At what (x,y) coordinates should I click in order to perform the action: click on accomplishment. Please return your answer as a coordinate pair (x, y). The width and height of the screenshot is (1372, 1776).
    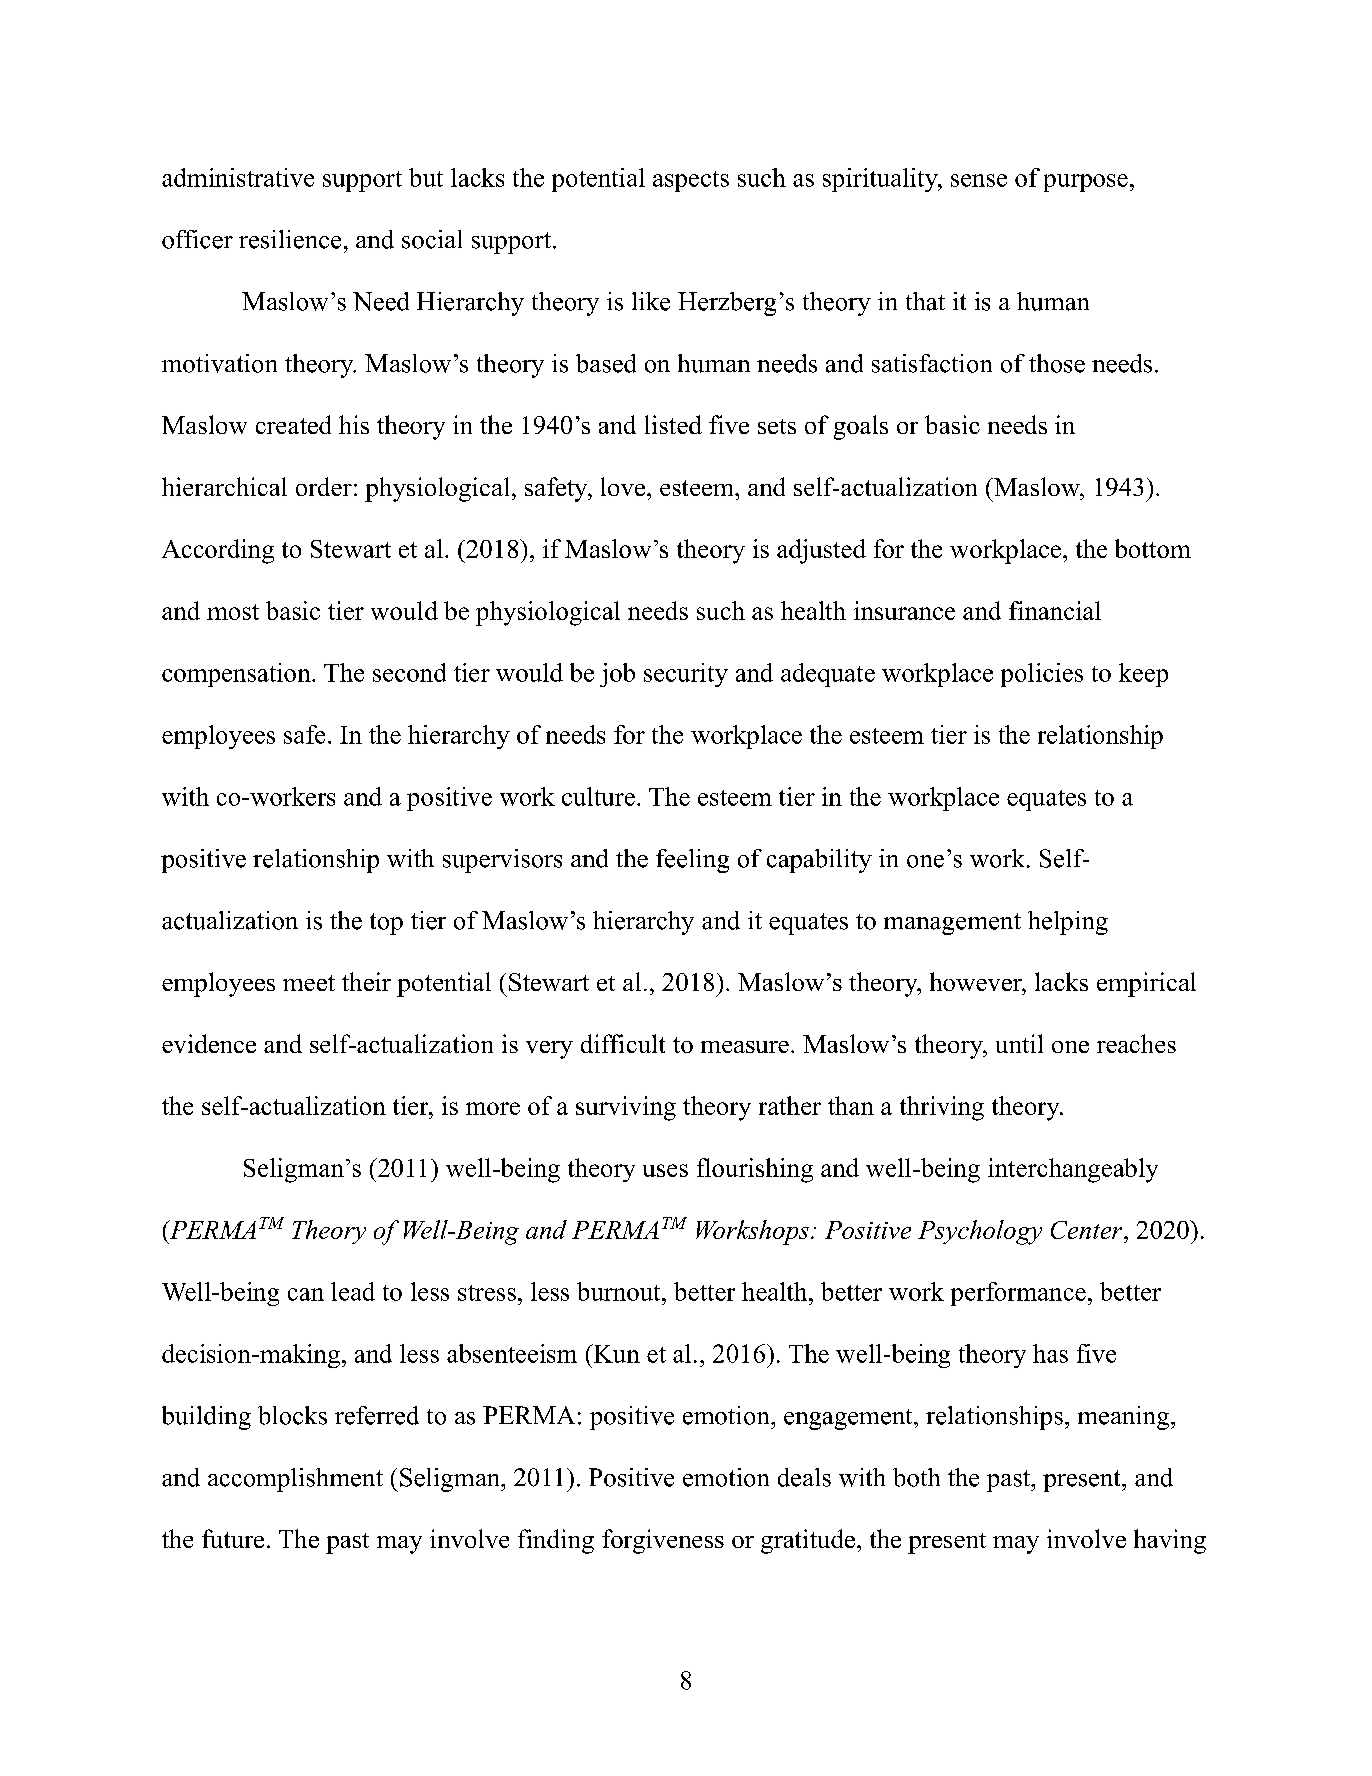
    Looking at the image, I should click on (295, 1480).
